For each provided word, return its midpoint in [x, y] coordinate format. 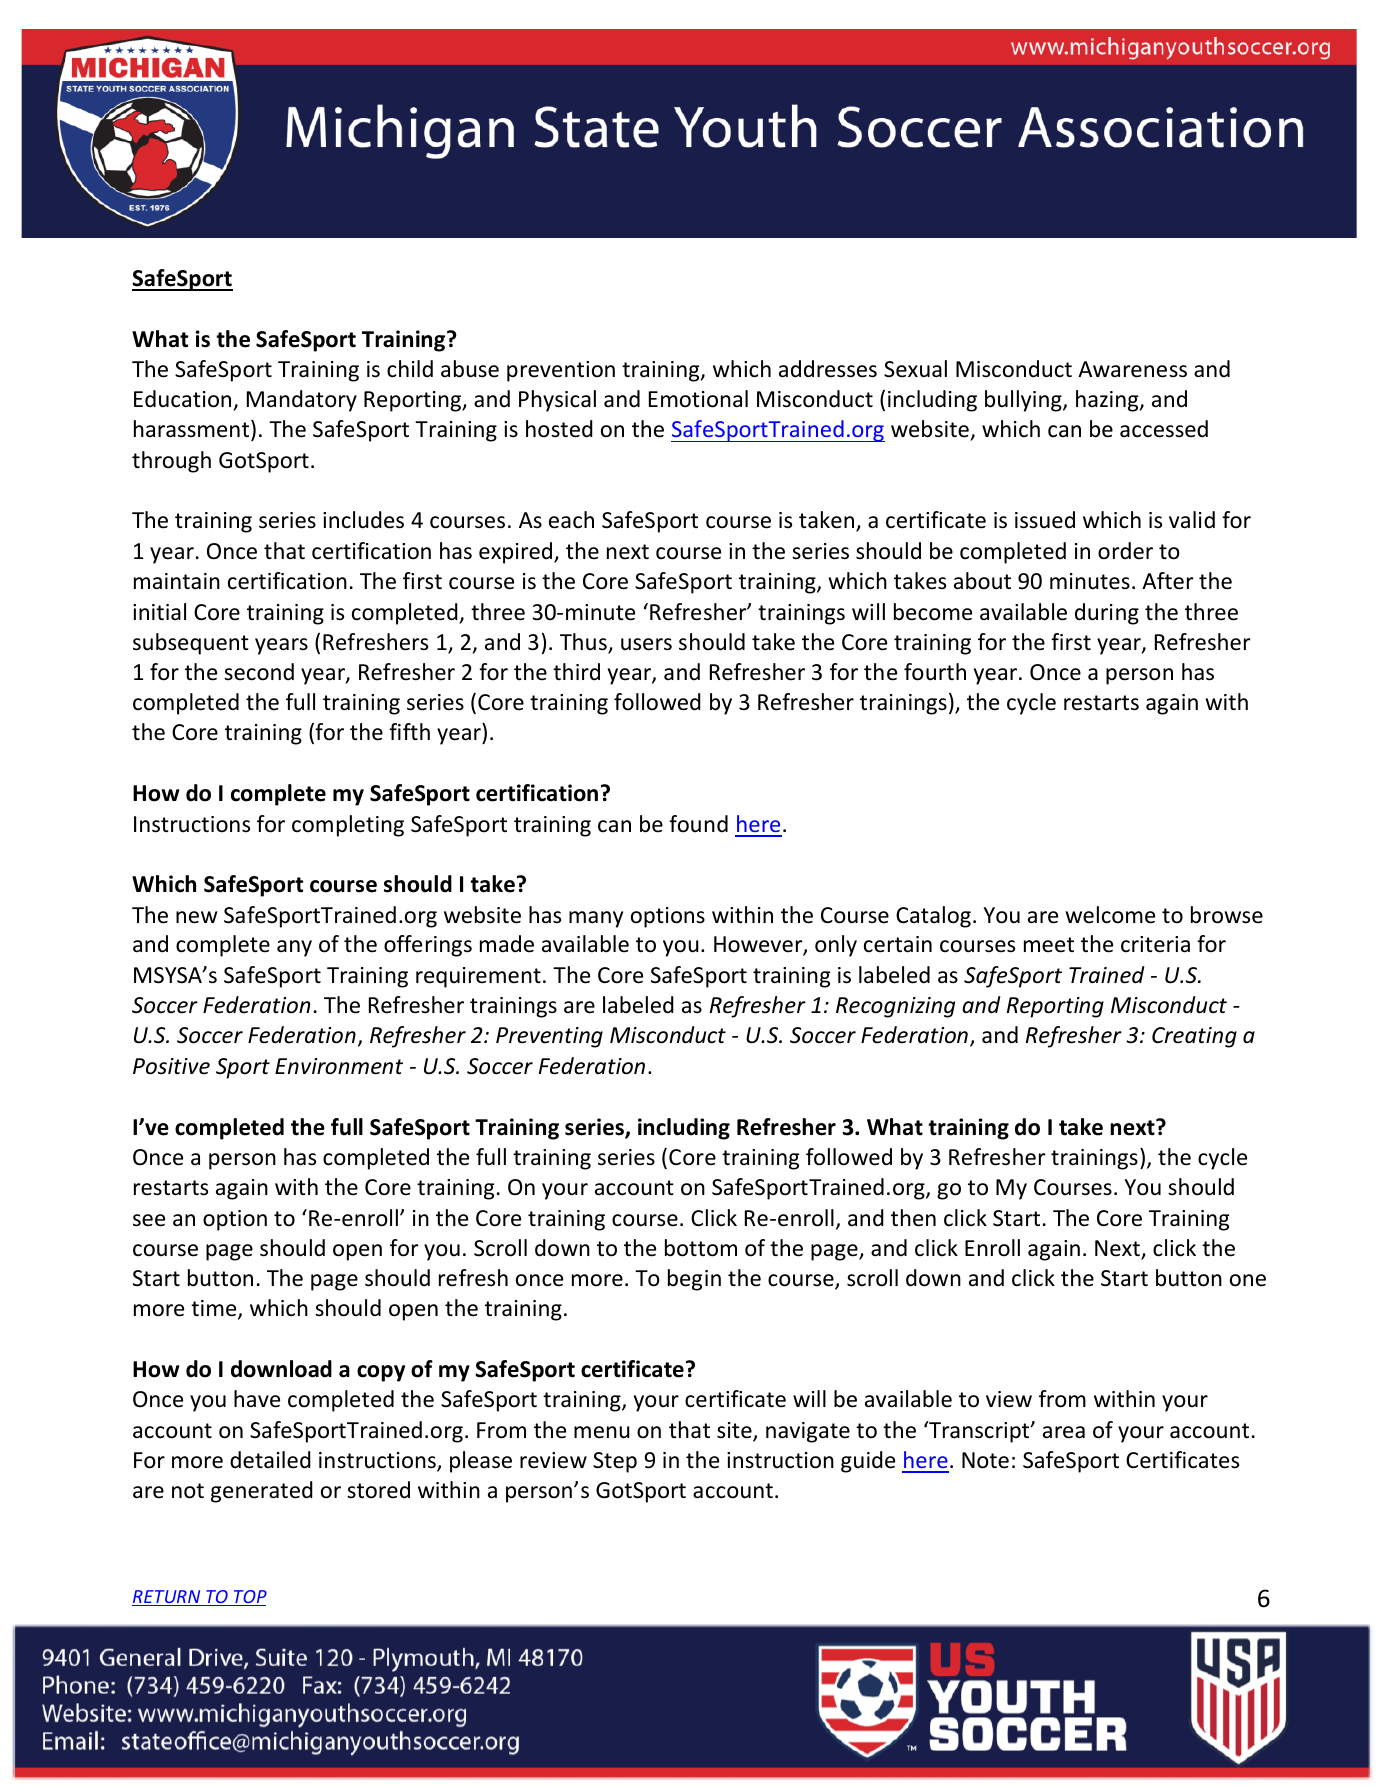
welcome [1110, 915]
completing [348, 826]
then [913, 1218]
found [698, 824]
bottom [701, 1248]
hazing [1108, 401]
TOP [249, 1598]
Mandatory [302, 401]
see [149, 1220]
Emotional [698, 399]
